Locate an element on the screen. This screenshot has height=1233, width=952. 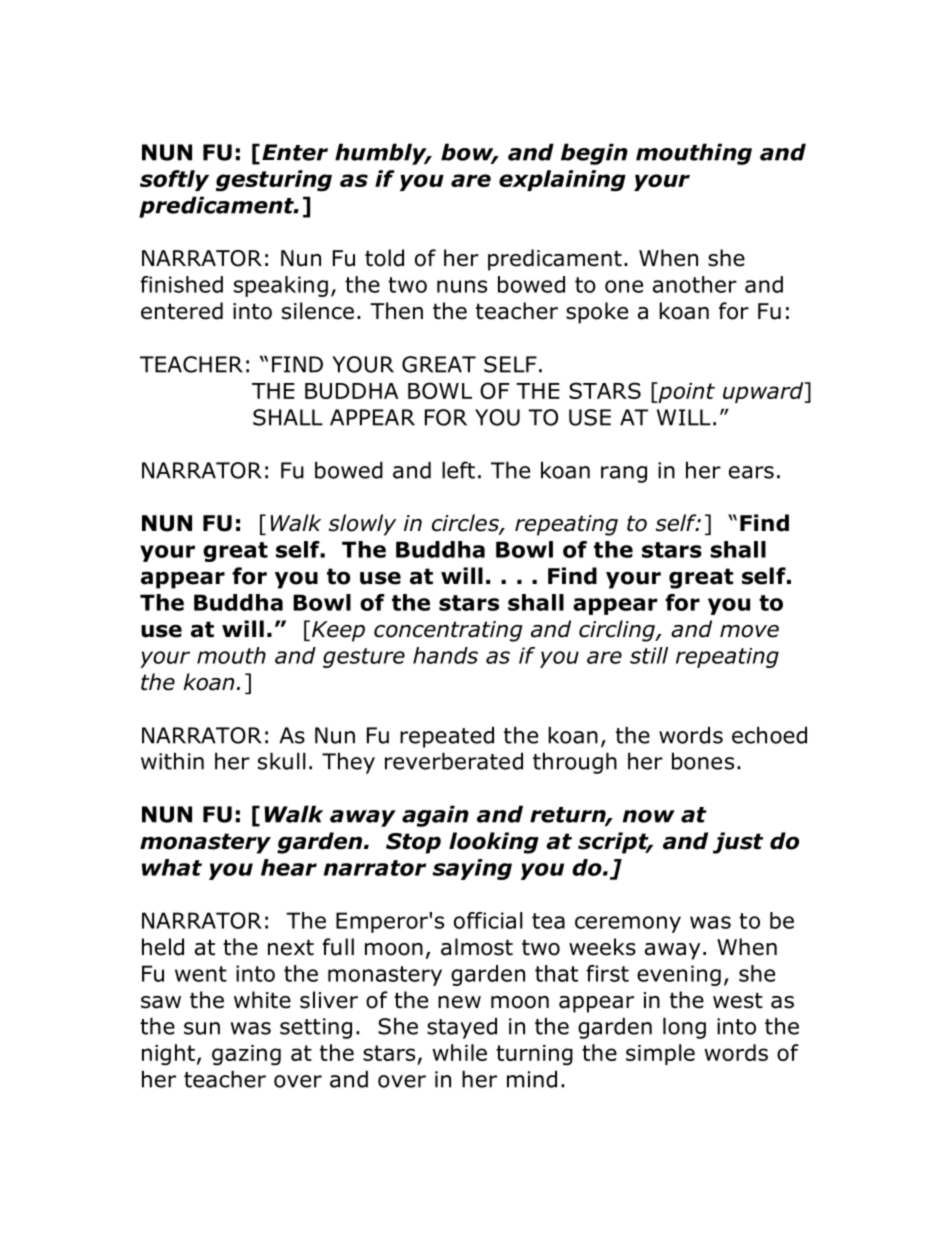
long is located at coordinates (684, 1028).
